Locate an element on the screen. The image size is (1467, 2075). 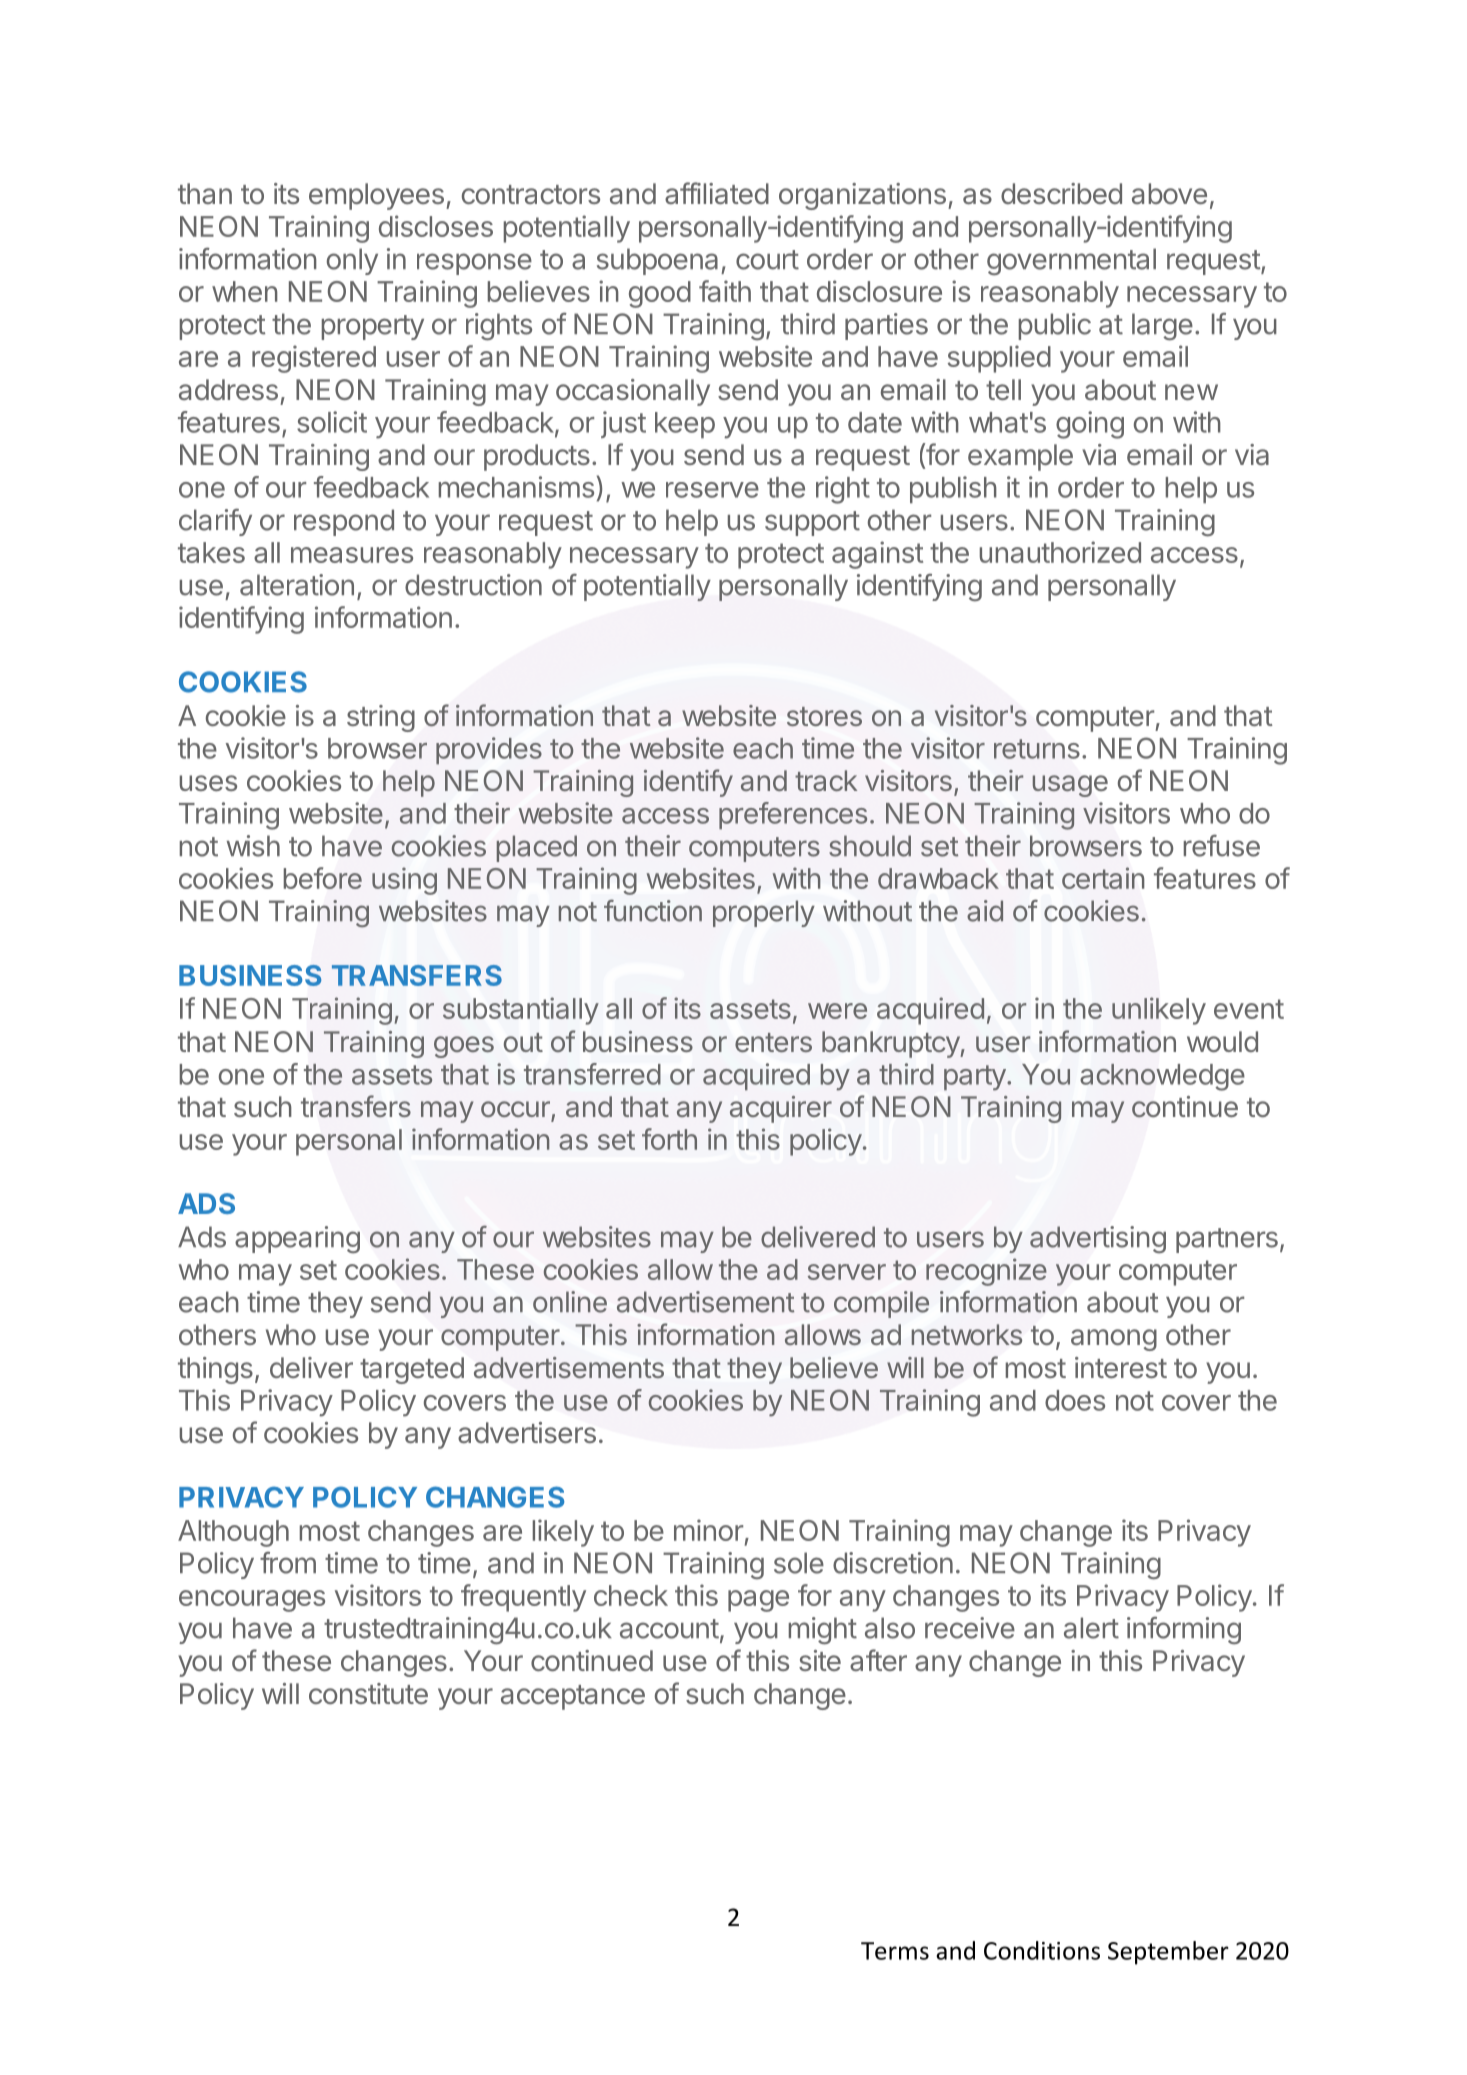
constitute is located at coordinates (368, 1693).
